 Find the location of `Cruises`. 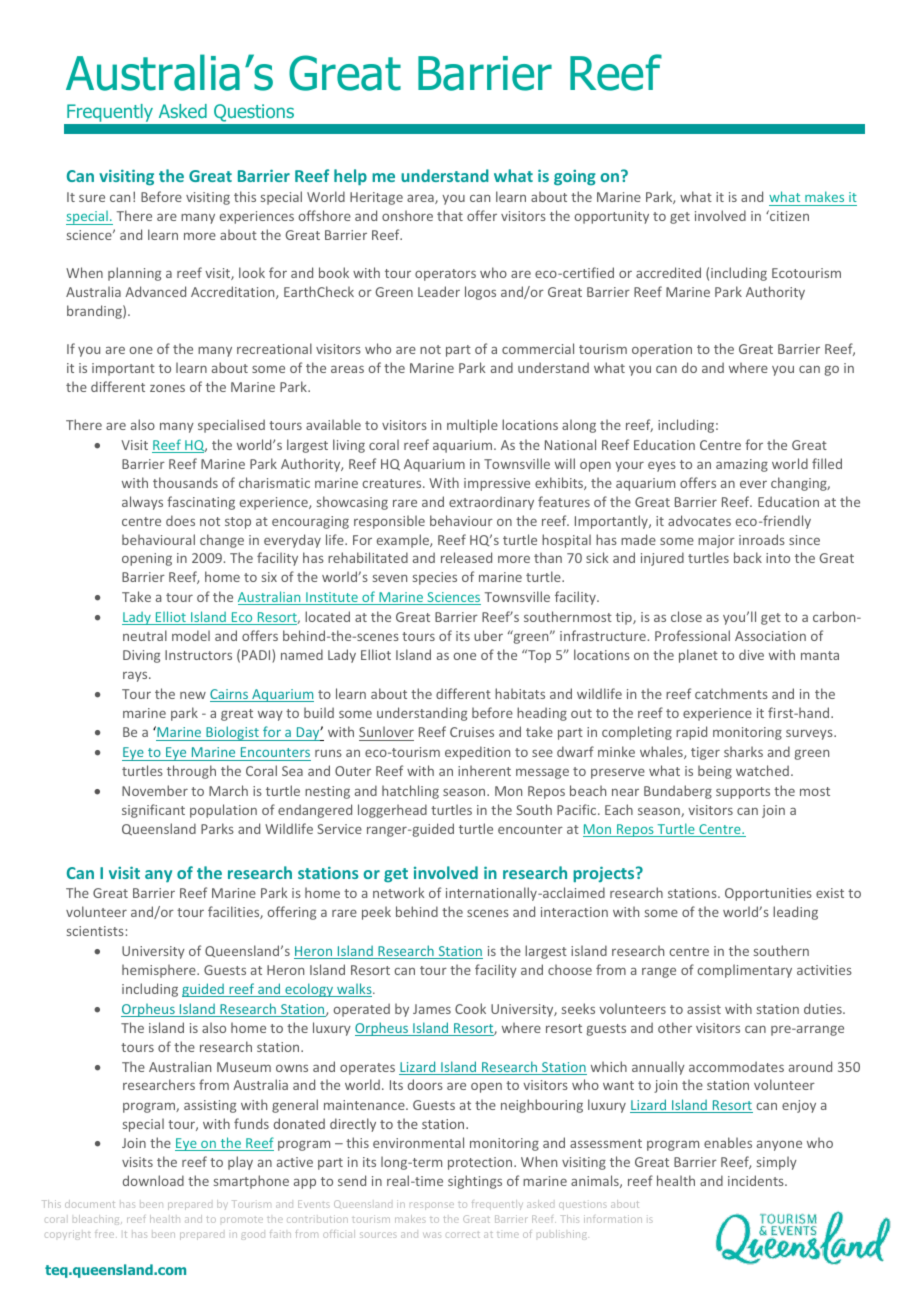

Cruises is located at coordinates (472, 732).
